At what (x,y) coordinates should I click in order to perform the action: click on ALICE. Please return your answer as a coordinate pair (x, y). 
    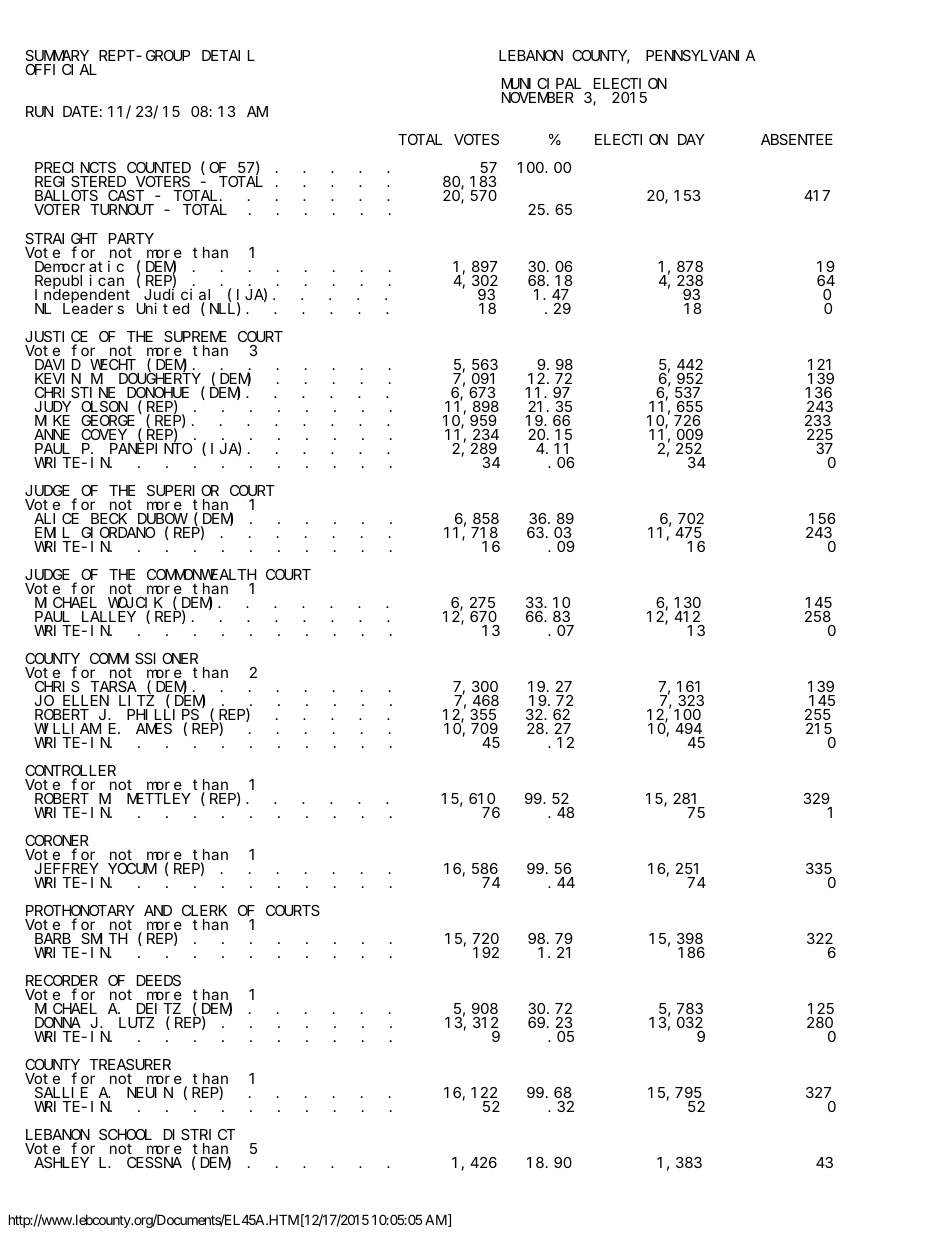
    Looking at the image, I should click on (56, 518).
